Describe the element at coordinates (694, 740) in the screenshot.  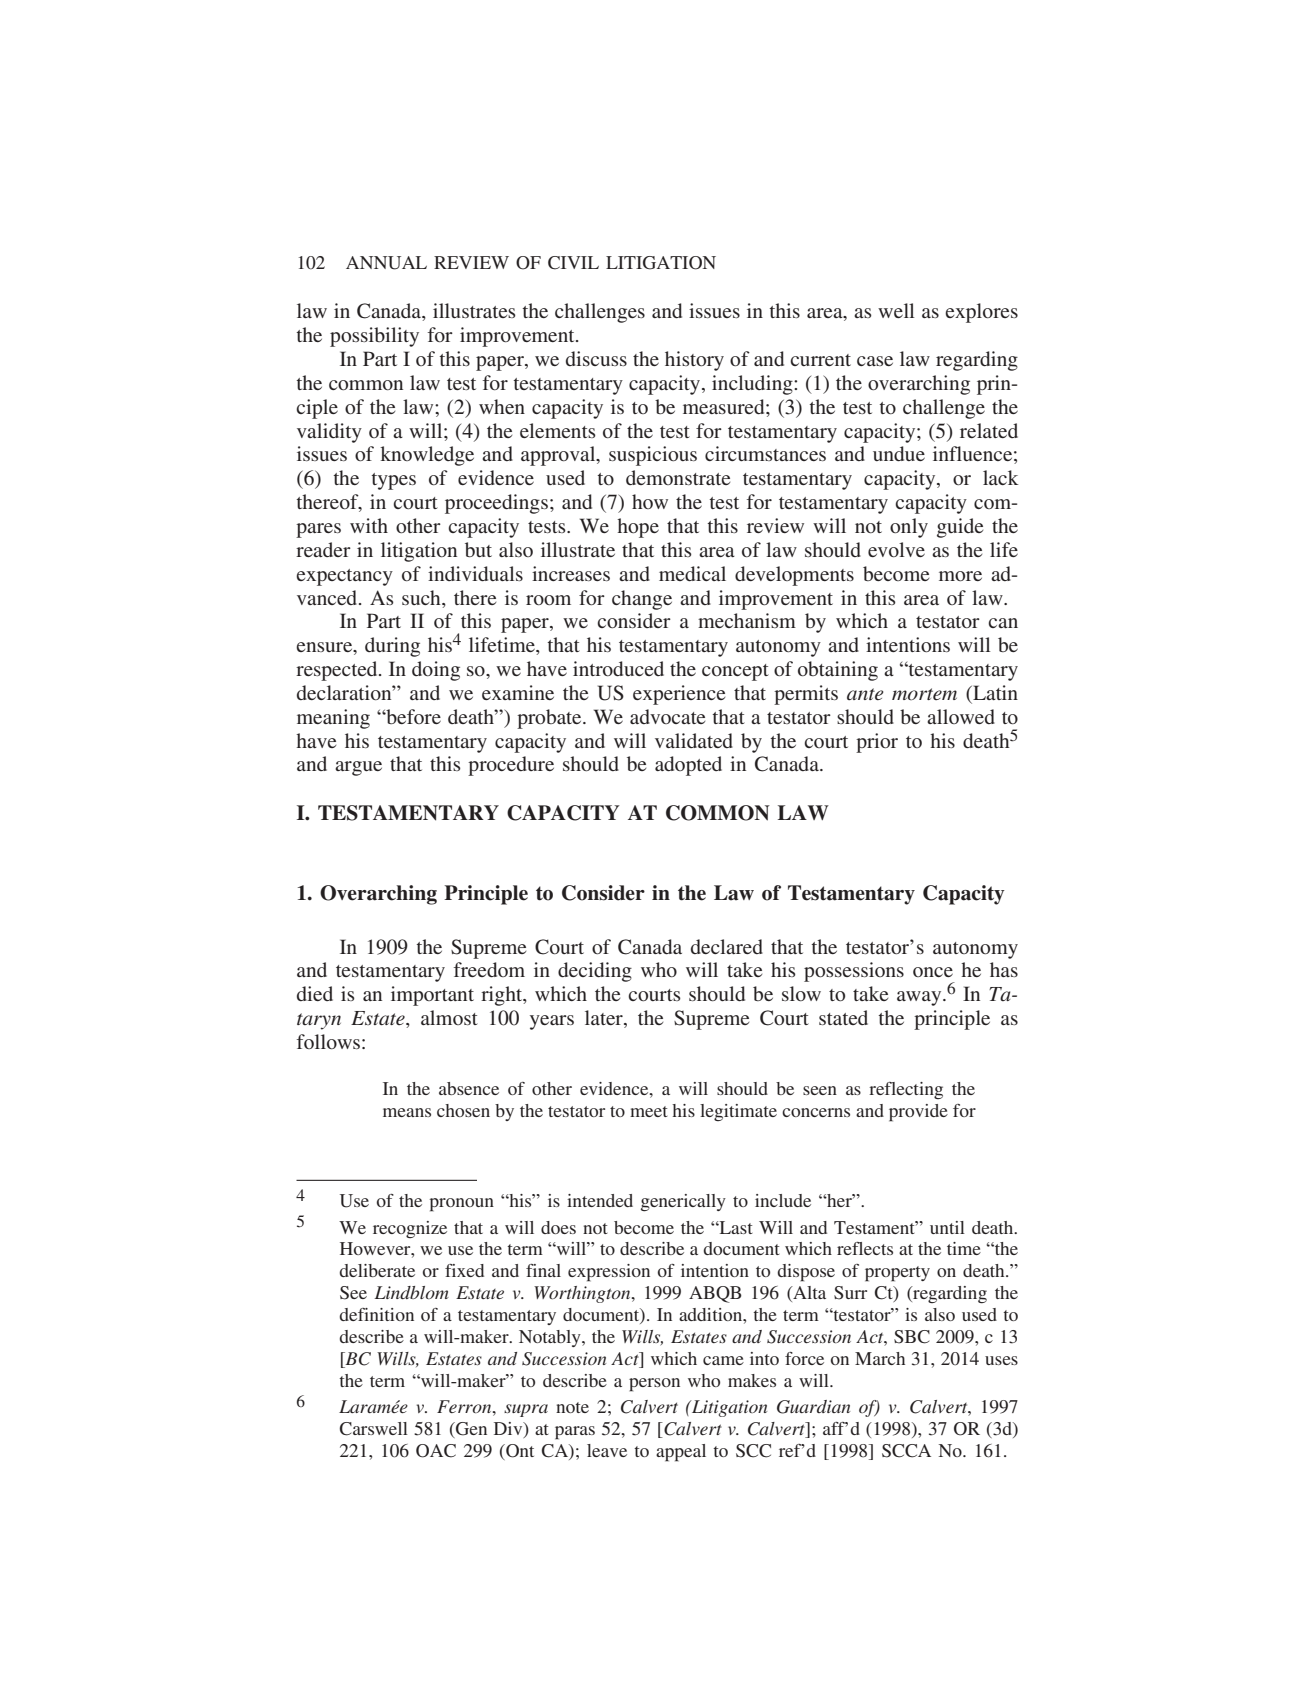
I see `validated` at that location.
